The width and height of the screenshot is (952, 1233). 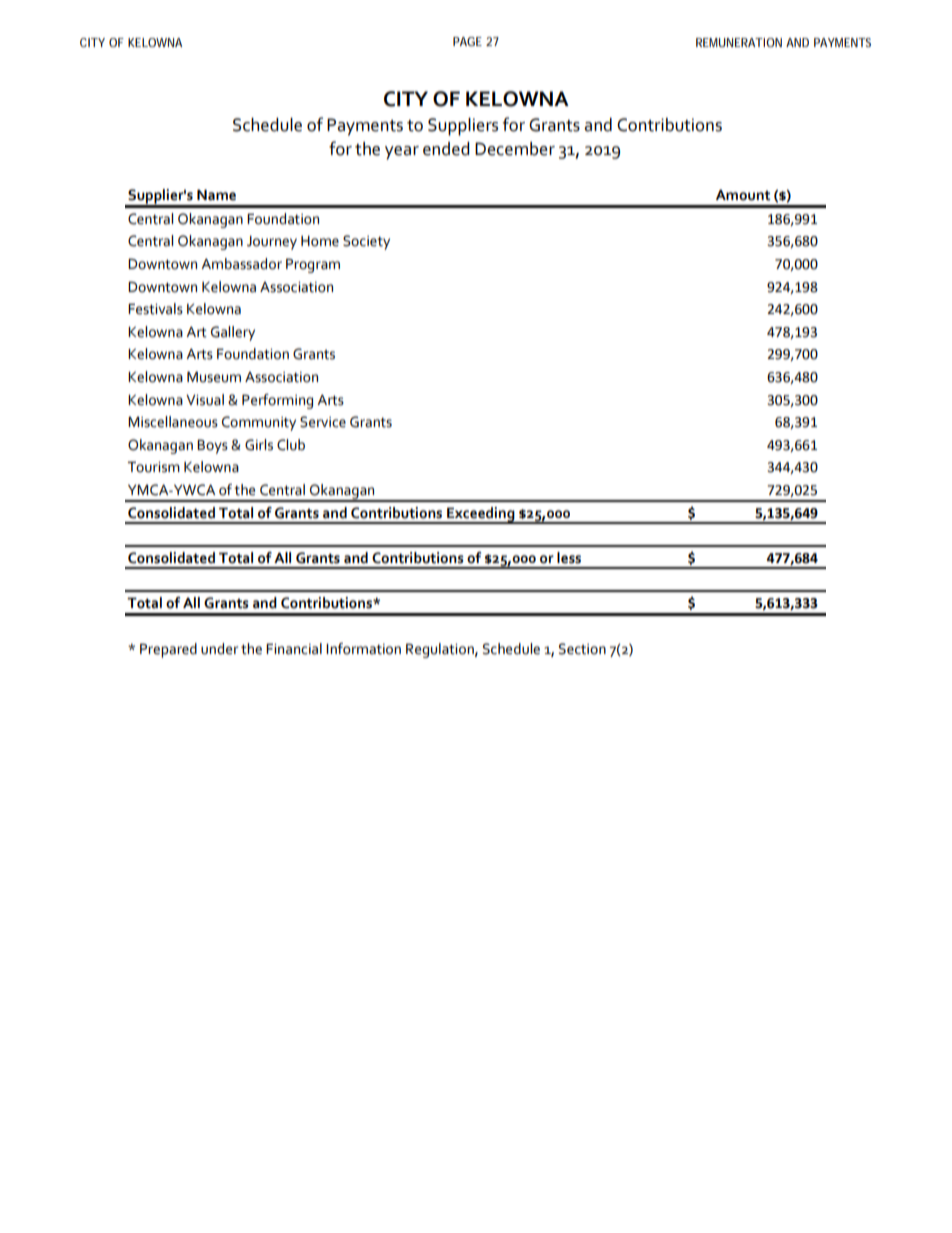 I want to click on REMUNERATION, so click(x=739, y=42).
